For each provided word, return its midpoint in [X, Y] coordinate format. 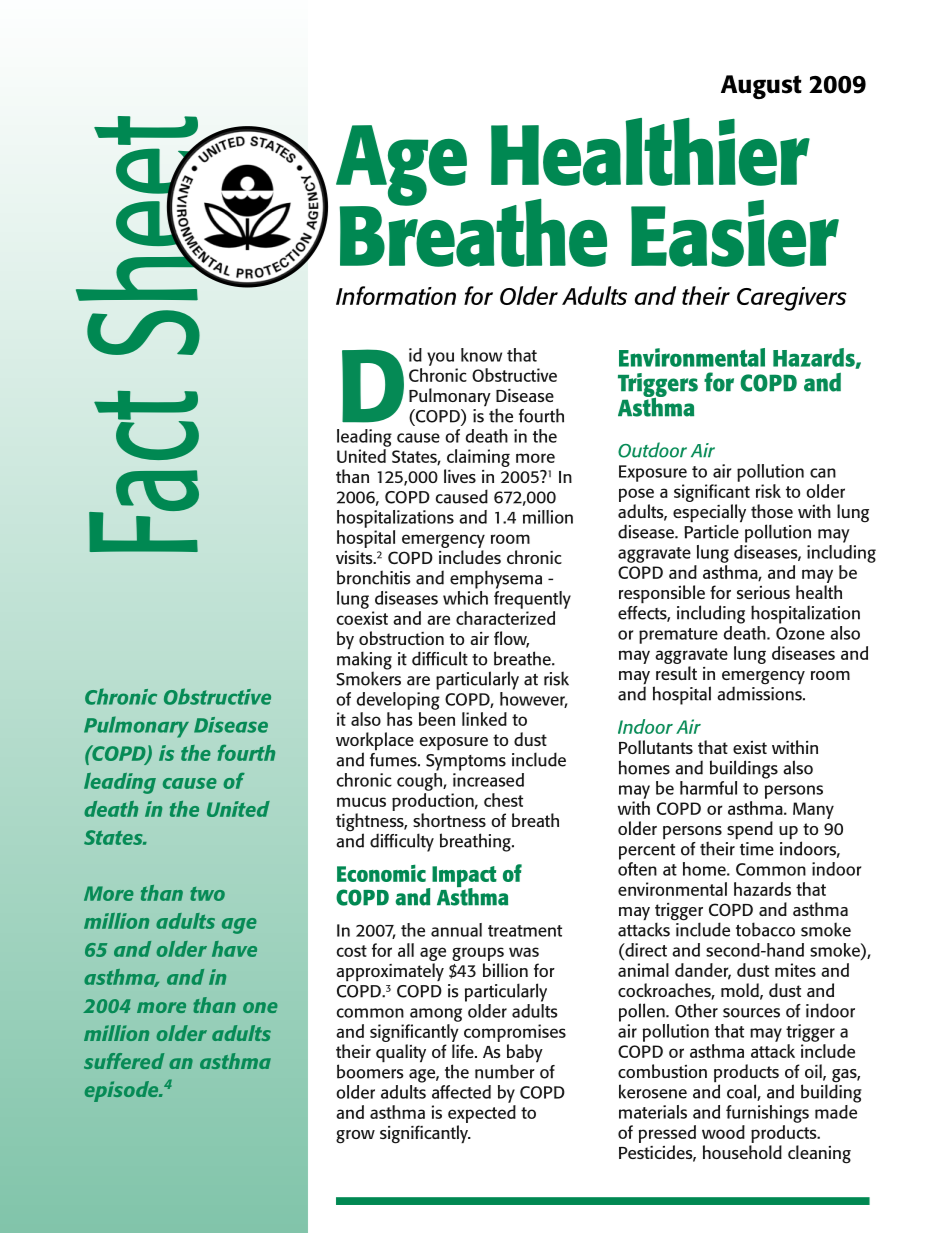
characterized [505, 618]
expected [482, 1114]
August [761, 87]
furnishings [767, 1114]
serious [763, 592]
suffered [124, 1061]
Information [396, 295]
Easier [735, 233]
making [364, 661]
